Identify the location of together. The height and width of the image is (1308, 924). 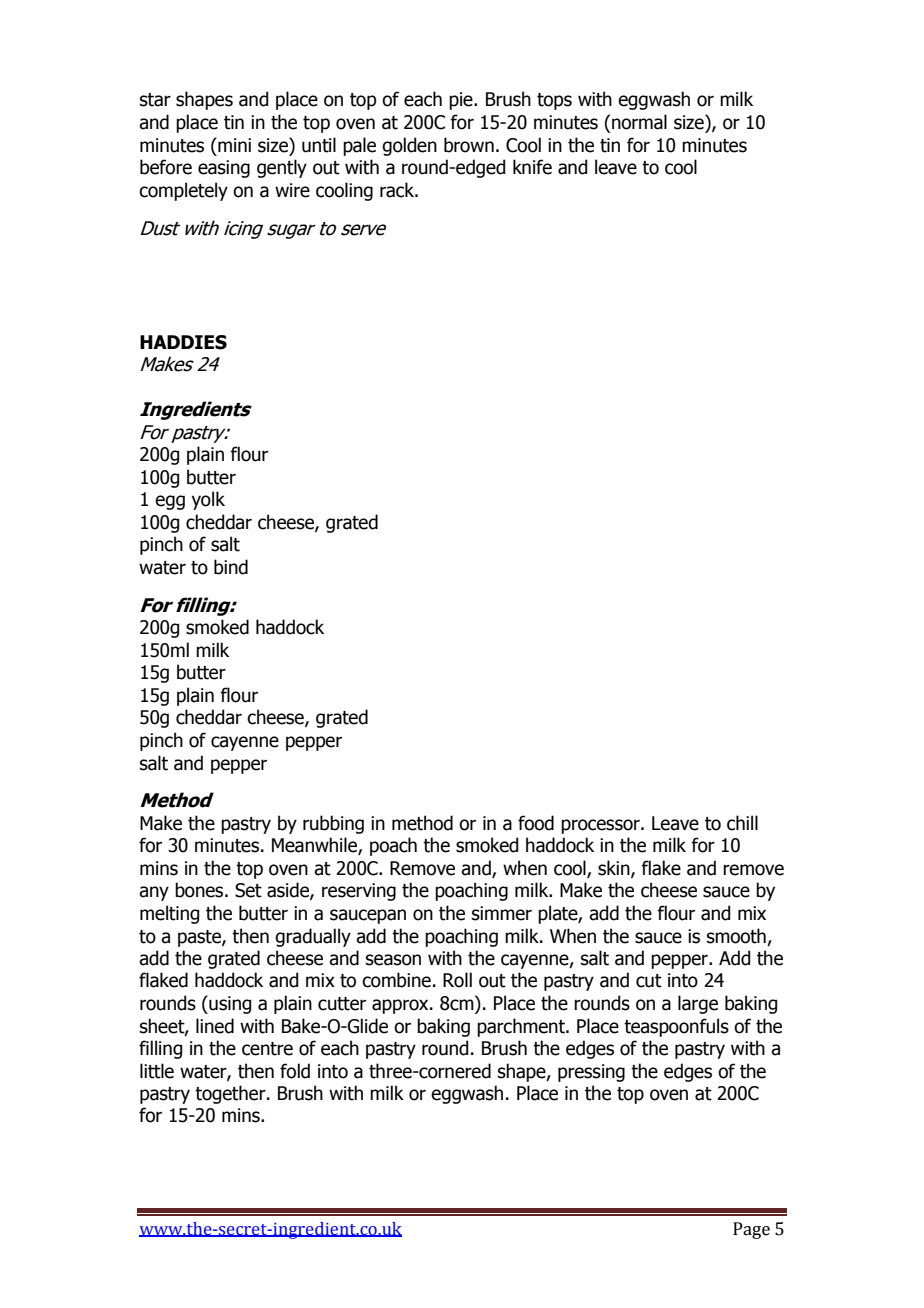
(231, 1094).
